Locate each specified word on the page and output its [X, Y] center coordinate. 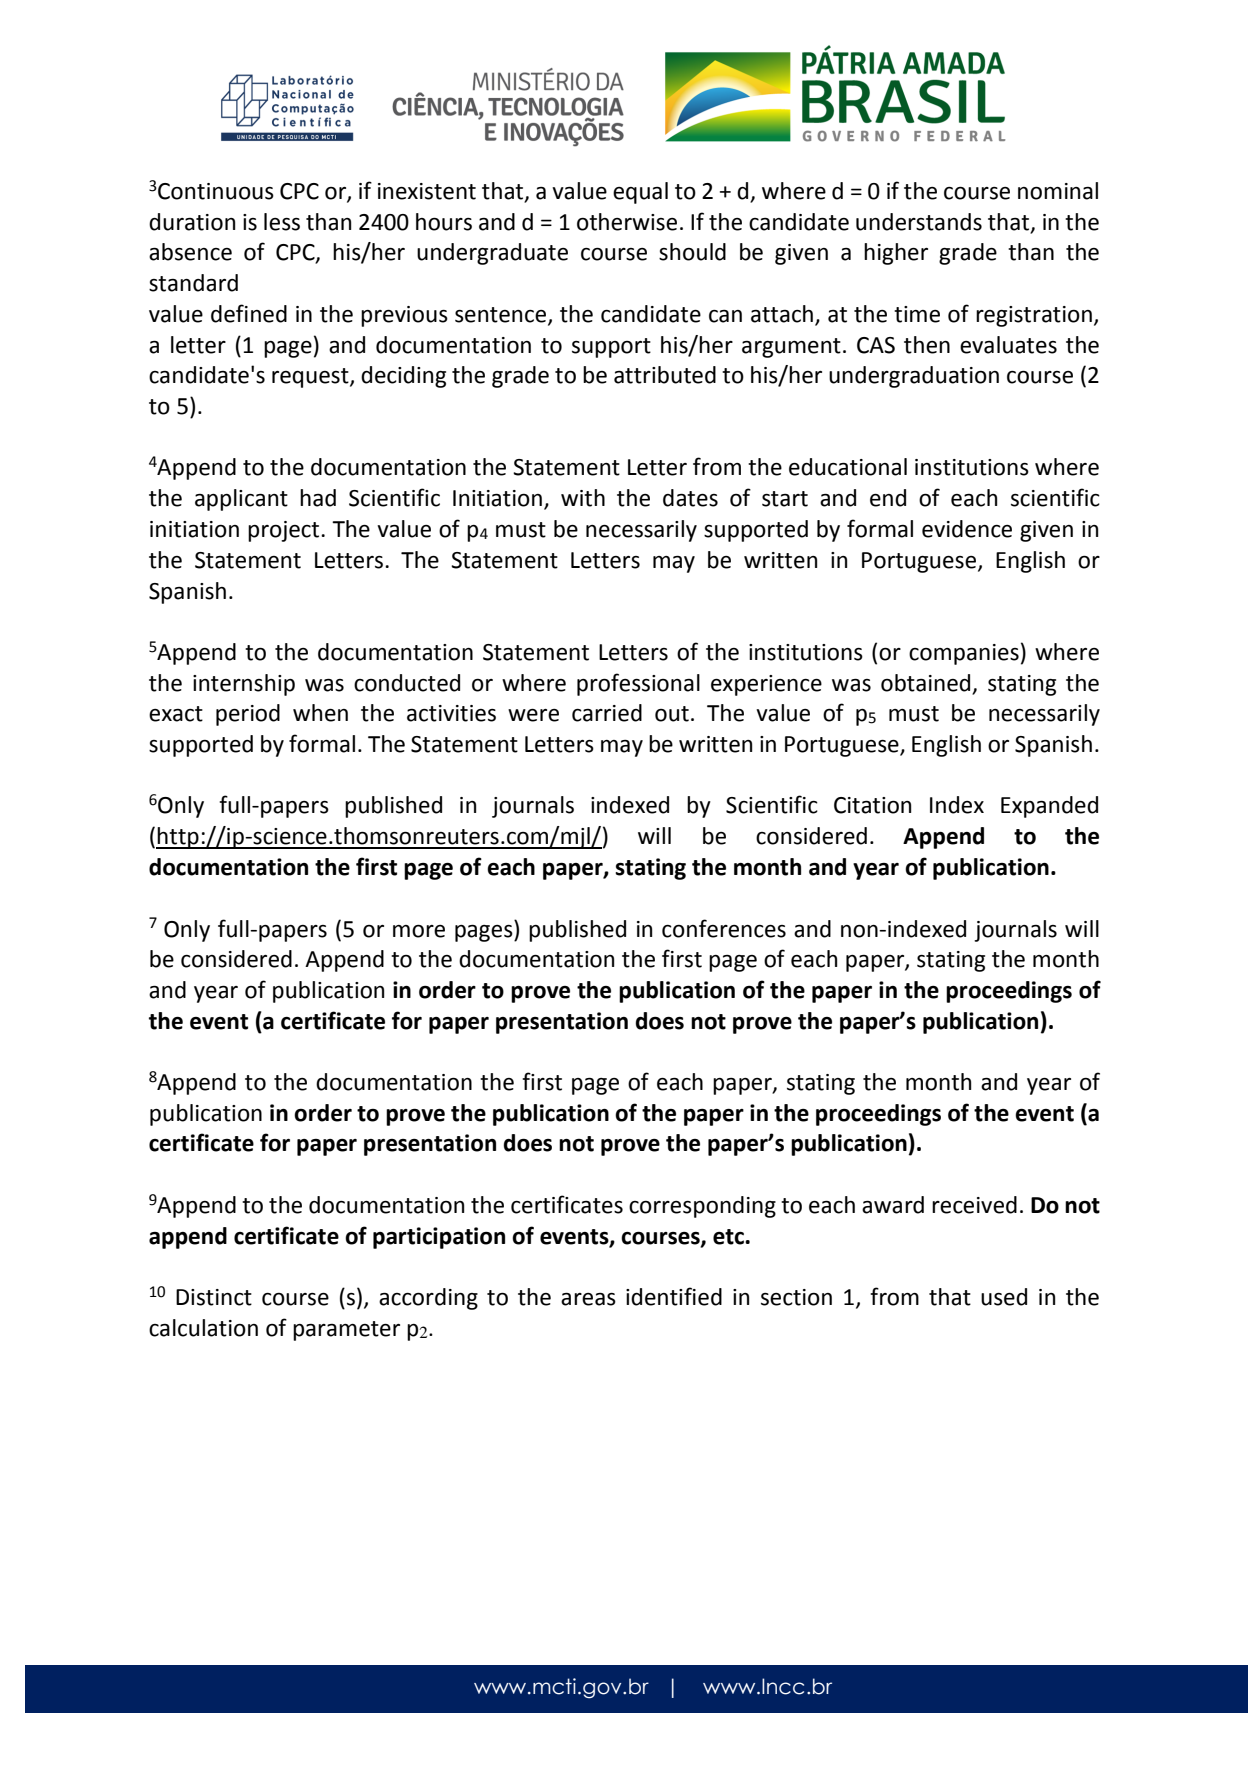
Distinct [214, 1297]
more [419, 931]
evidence [967, 529]
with [583, 498]
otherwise [627, 222]
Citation [872, 805]
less [282, 222]
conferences [724, 928]
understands [919, 222]
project [285, 531]
